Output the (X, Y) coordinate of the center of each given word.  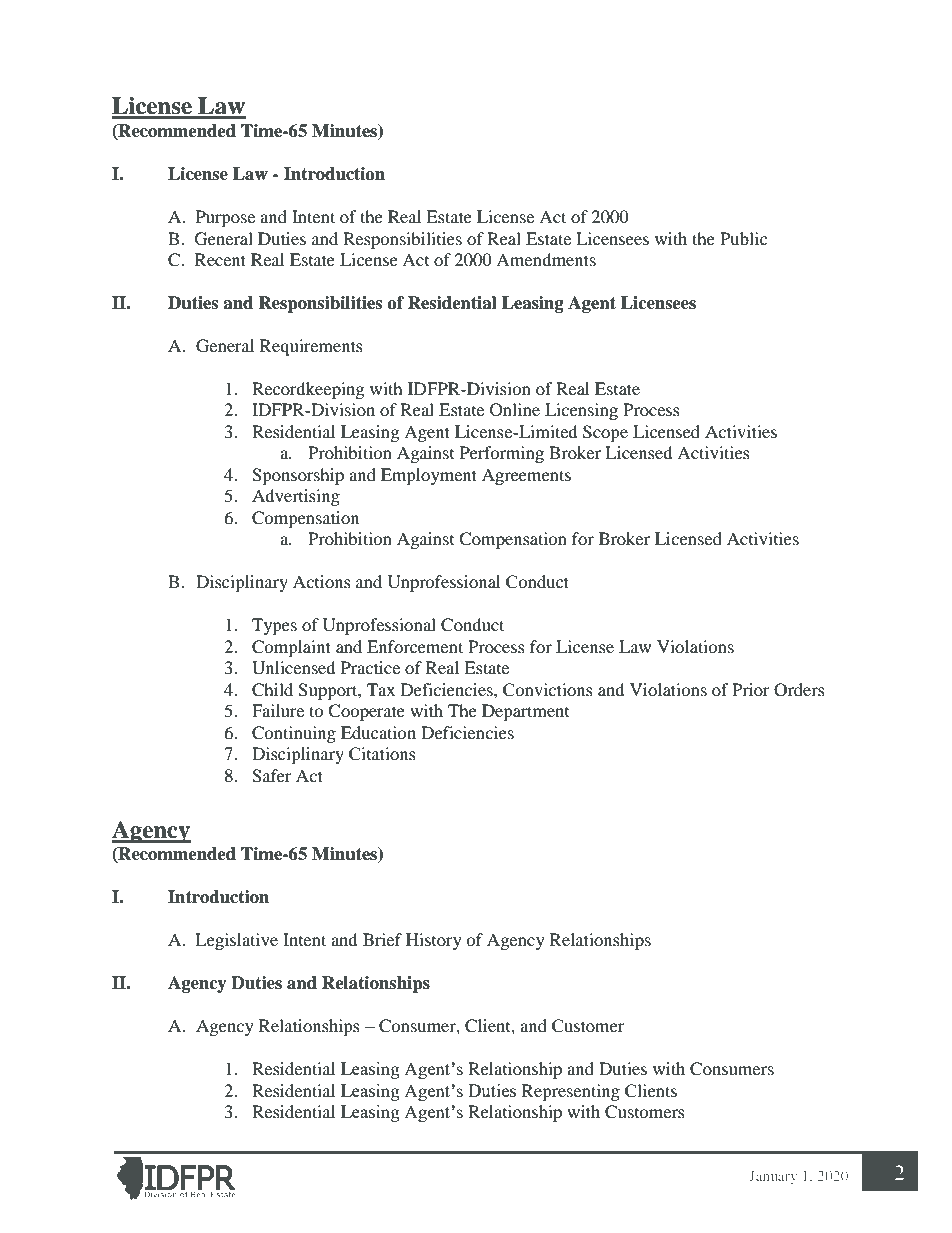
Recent (220, 259)
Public (743, 238)
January (773, 1177)
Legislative (236, 941)
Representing (571, 1092)
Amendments (546, 259)
